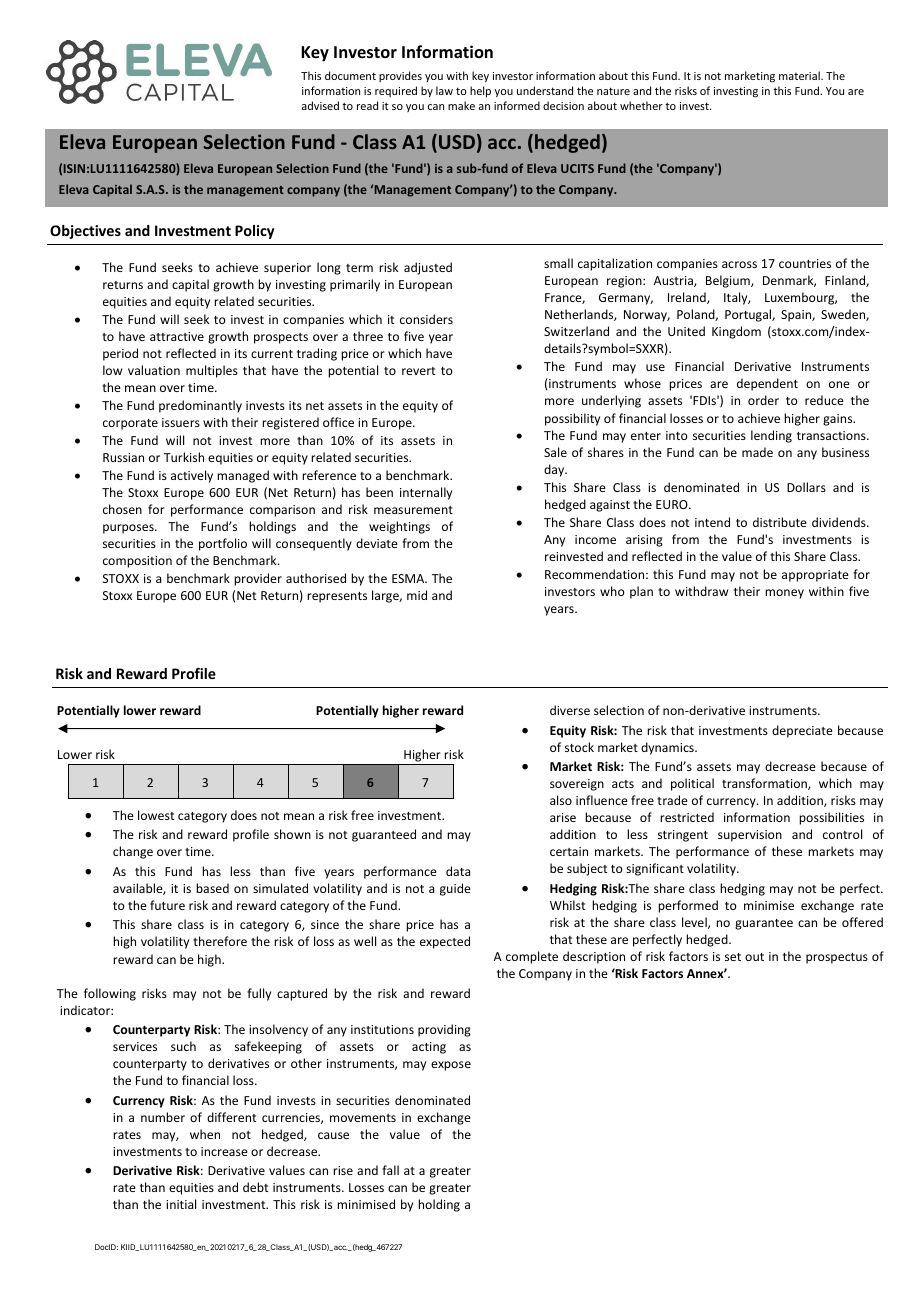  I want to click on initial, so click(181, 1204).
